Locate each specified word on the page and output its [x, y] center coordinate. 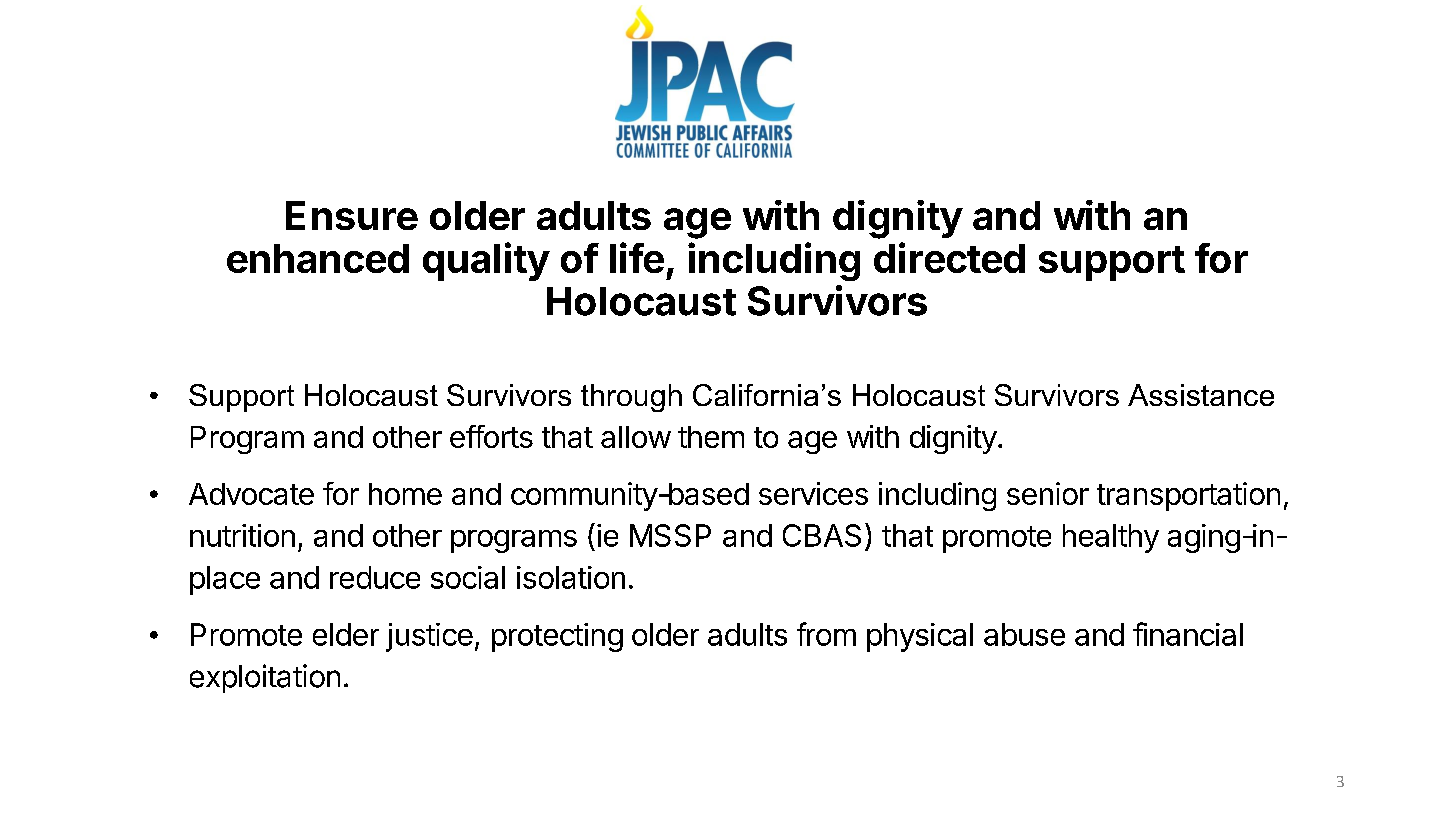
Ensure [352, 215]
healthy [1111, 538]
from [826, 634]
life [637, 257]
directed [949, 257]
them [711, 437]
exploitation [265, 678]
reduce [375, 577]
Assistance [1201, 395]
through [631, 398]
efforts [491, 436]
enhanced [318, 258]
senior [1048, 493]
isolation [571, 577]
